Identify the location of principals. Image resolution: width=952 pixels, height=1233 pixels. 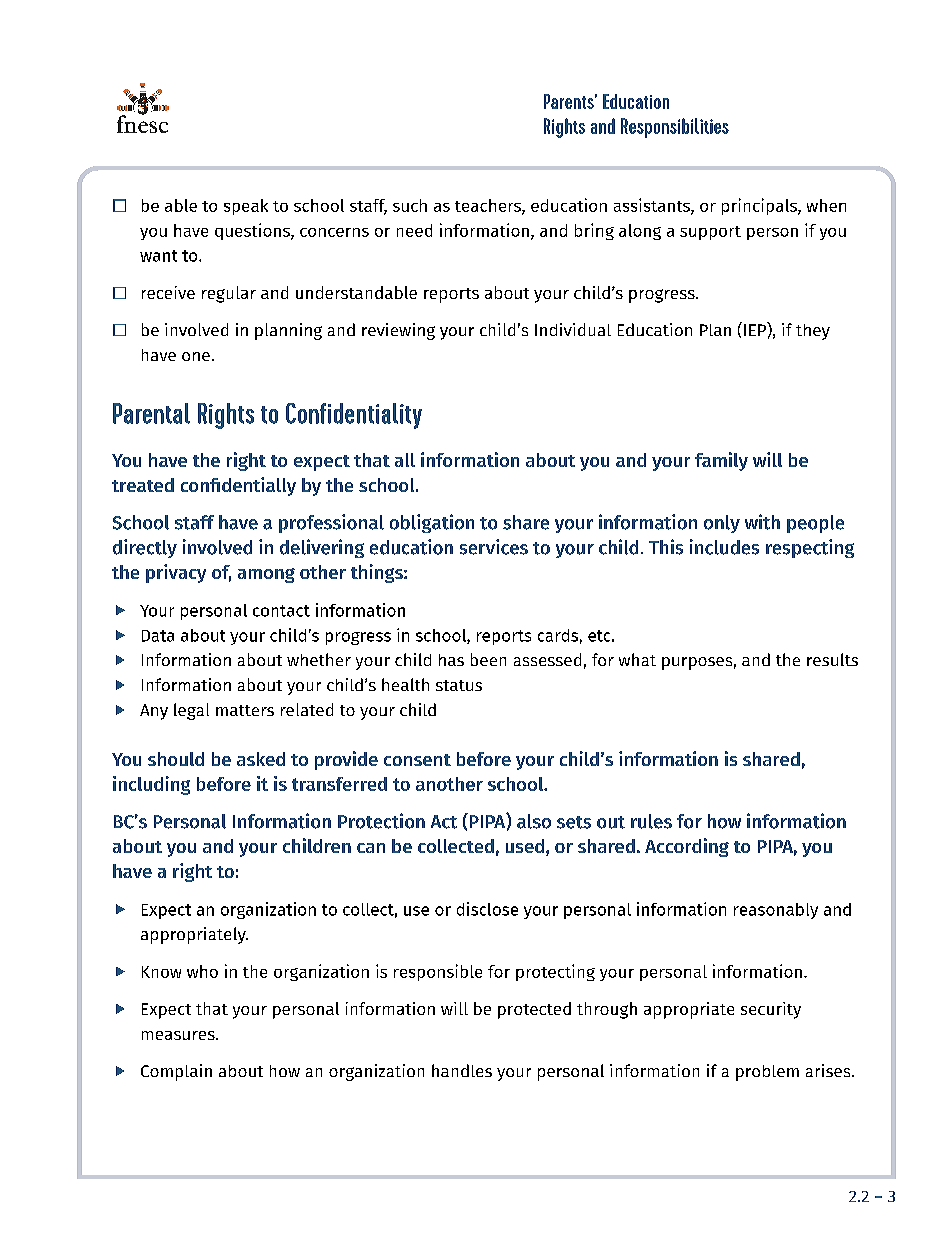
(760, 206).
